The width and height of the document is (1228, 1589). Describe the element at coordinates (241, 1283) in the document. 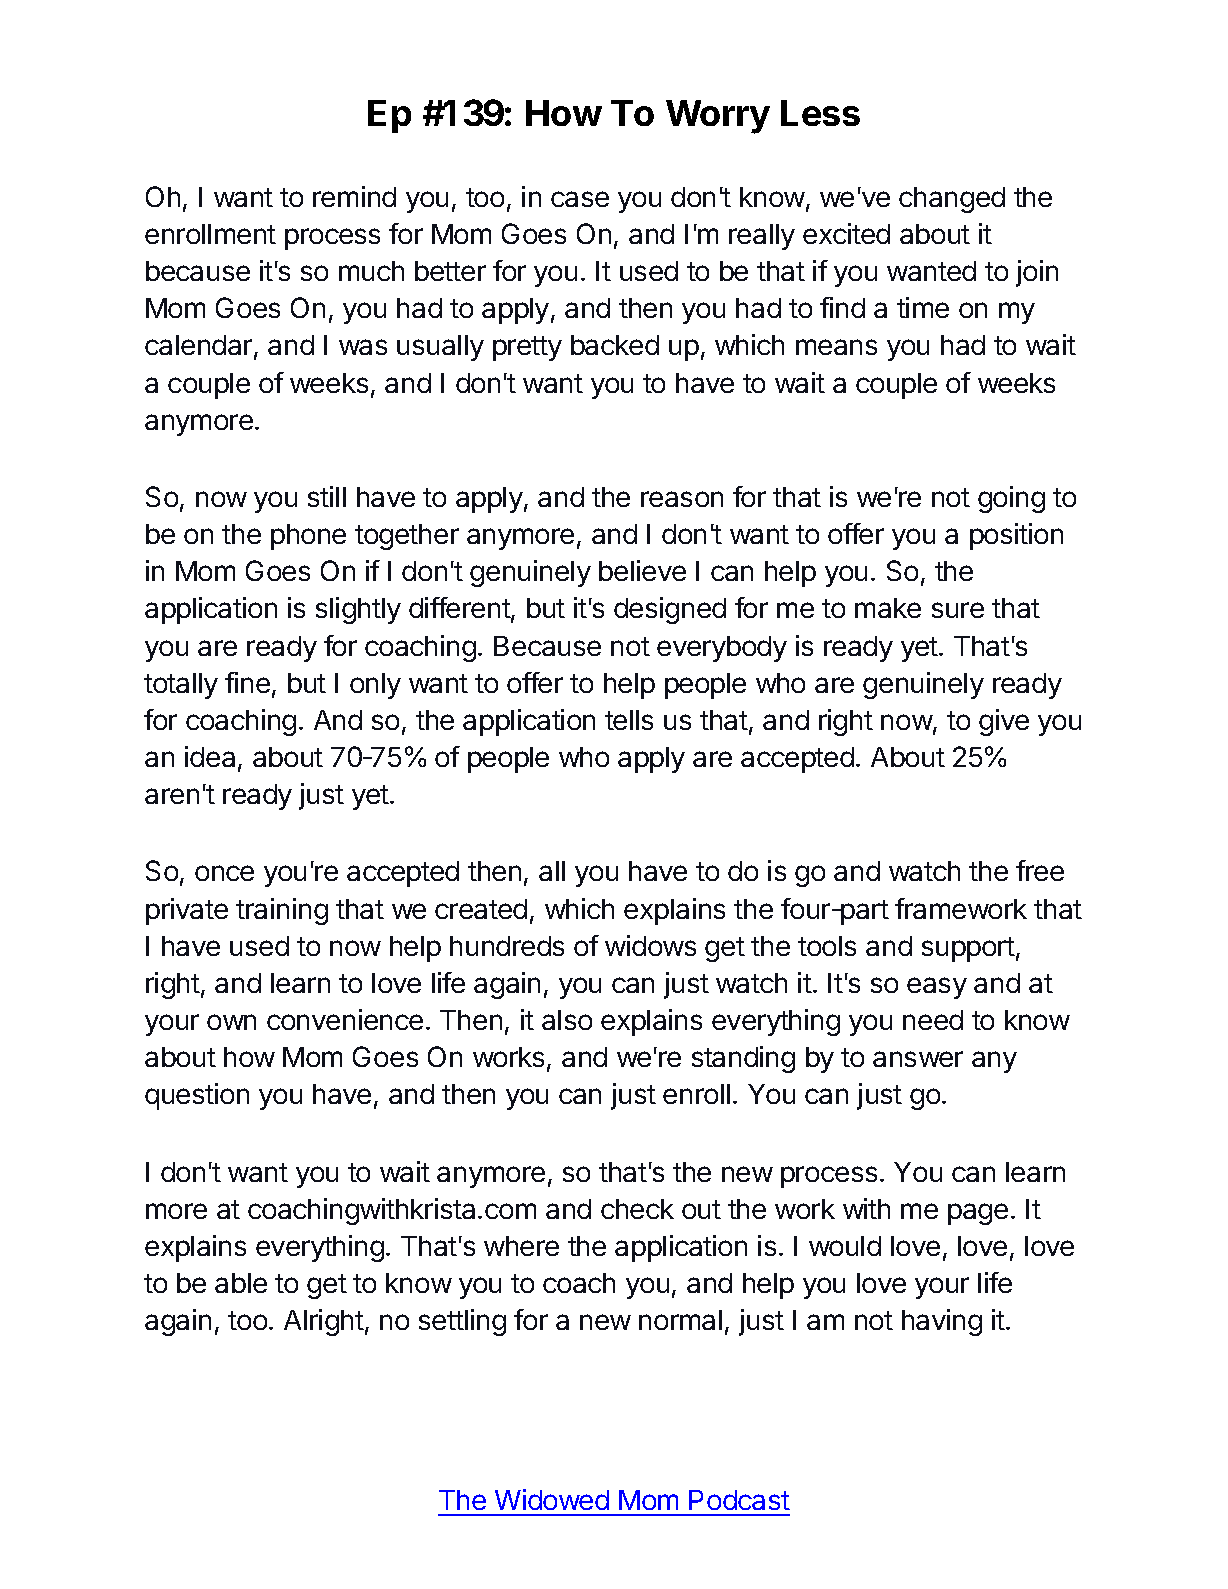

I see `able` at that location.
